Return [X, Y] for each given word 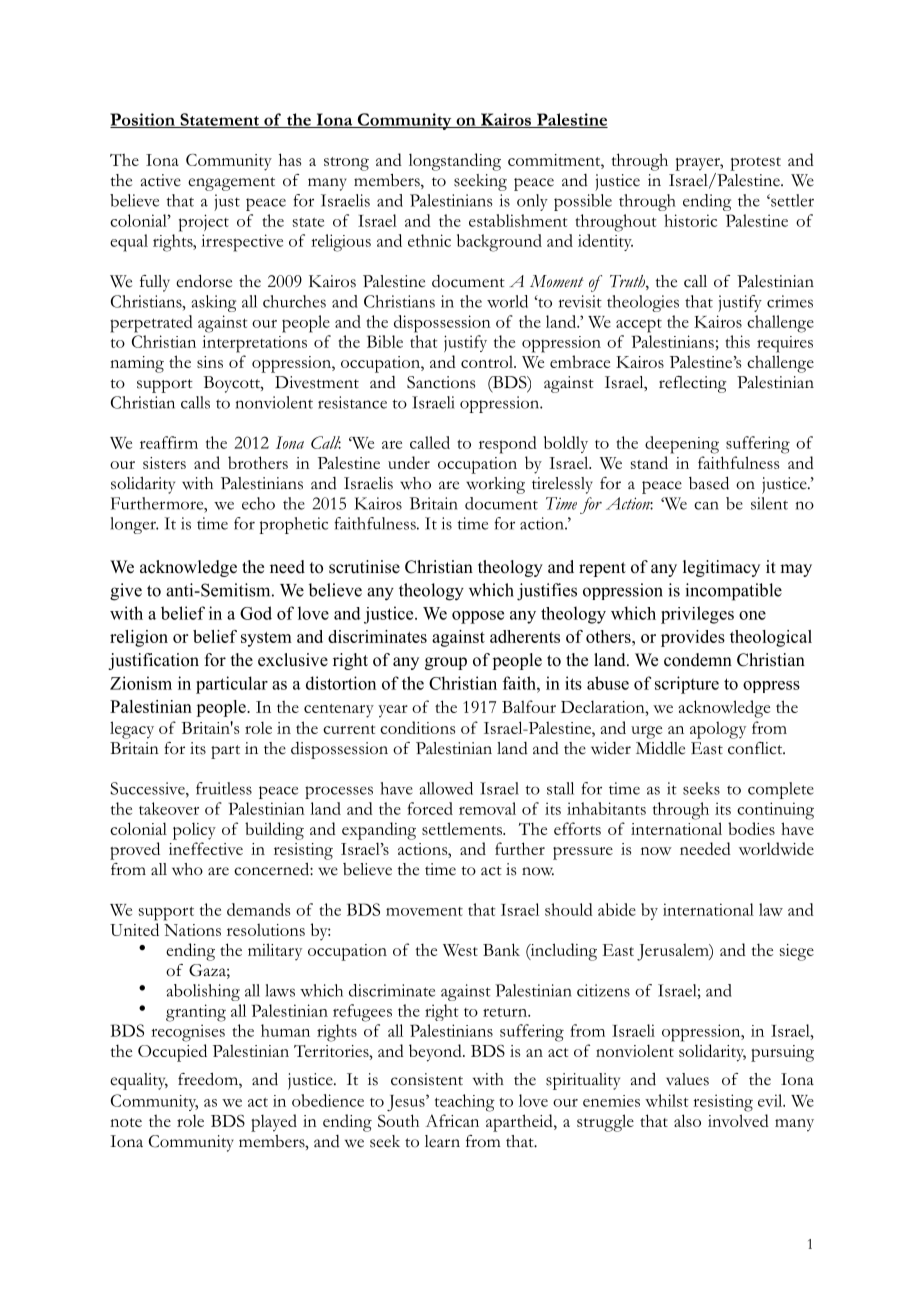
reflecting [692, 384]
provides [693, 638]
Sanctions [441, 382]
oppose [478, 617]
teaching [465, 1103]
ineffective [206, 848]
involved [738, 1120]
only [532, 202]
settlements [463, 828]
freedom [209, 1080]
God [256, 613]
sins [210, 362]
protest [755, 164]
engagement [231, 184]
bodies [751, 828]
